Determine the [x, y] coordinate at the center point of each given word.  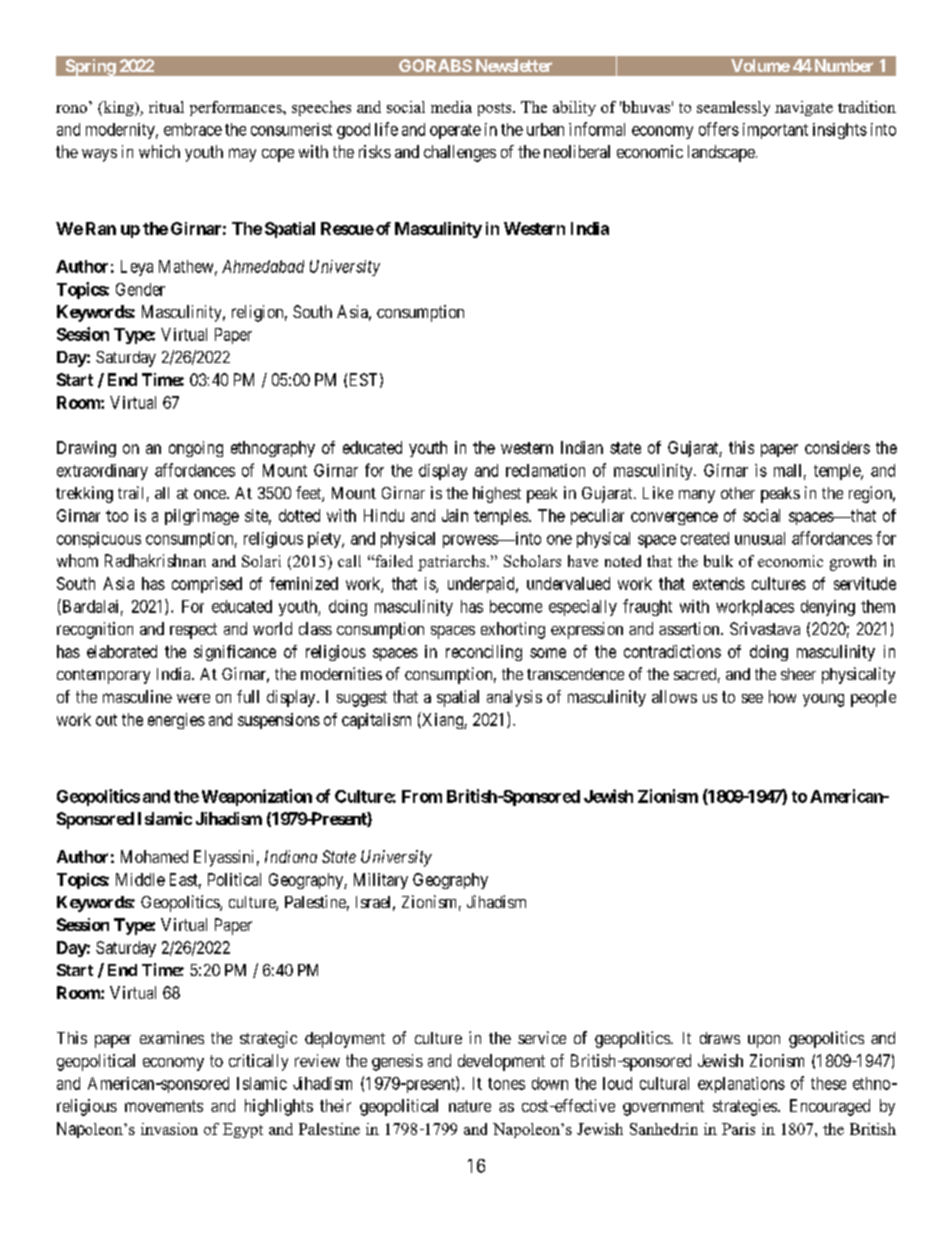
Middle [140, 879]
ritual [166, 107]
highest [497, 494]
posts [496, 109]
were [193, 698]
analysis [514, 698]
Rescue [347, 228]
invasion [169, 1129]
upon [764, 1041]
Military [381, 881]
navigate [804, 108]
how [782, 696]
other [738, 493]
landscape [721, 153]
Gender [140, 289]
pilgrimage [202, 517]
